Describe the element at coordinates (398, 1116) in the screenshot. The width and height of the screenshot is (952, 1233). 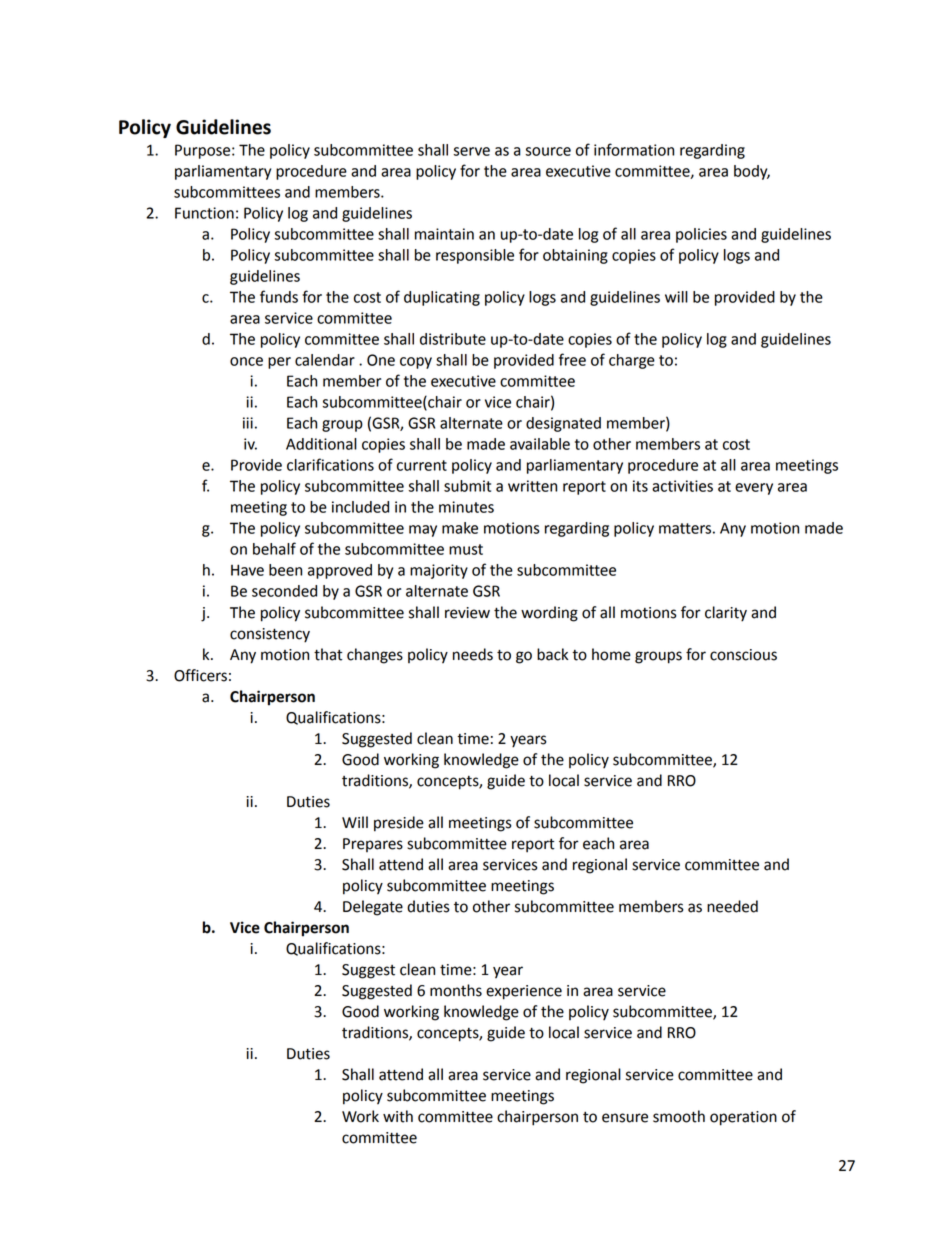
I see `with` at that location.
